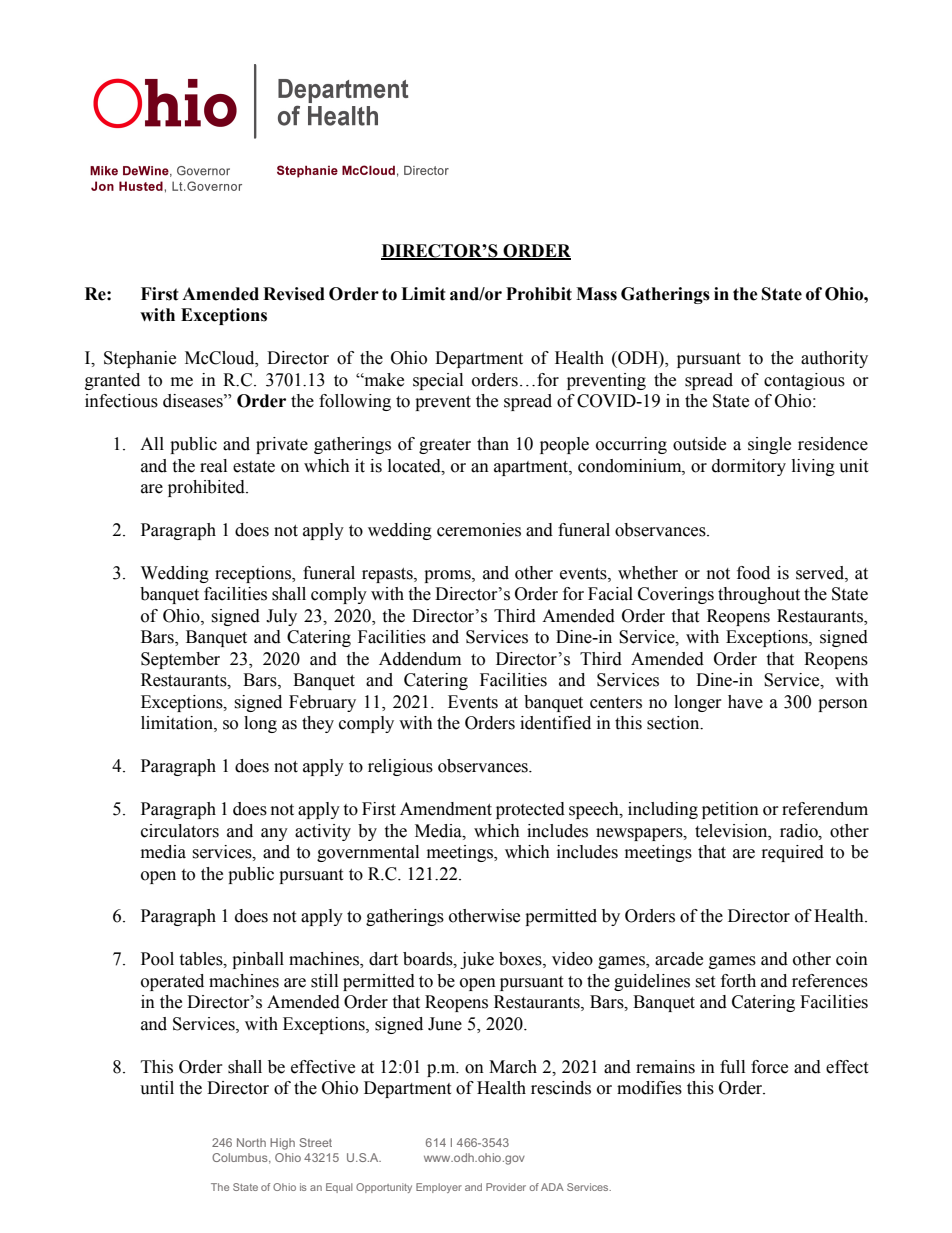 The image size is (952, 1233). Describe the element at coordinates (506, 1187) in the image. I see `Provider` at that location.
